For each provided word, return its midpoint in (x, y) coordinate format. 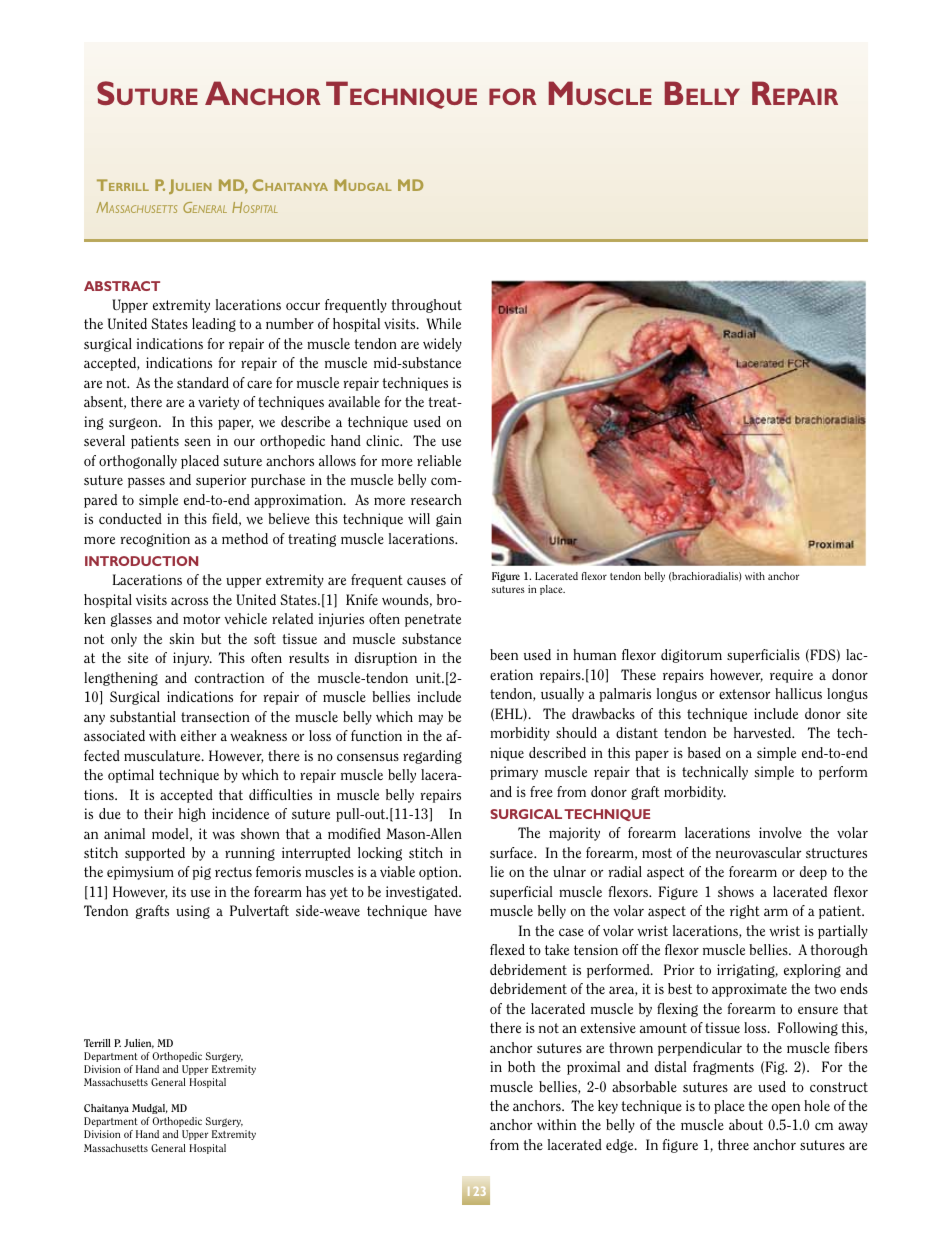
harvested (764, 732)
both (521, 1066)
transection (215, 716)
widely (442, 345)
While (443, 324)
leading (214, 325)
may (430, 719)
